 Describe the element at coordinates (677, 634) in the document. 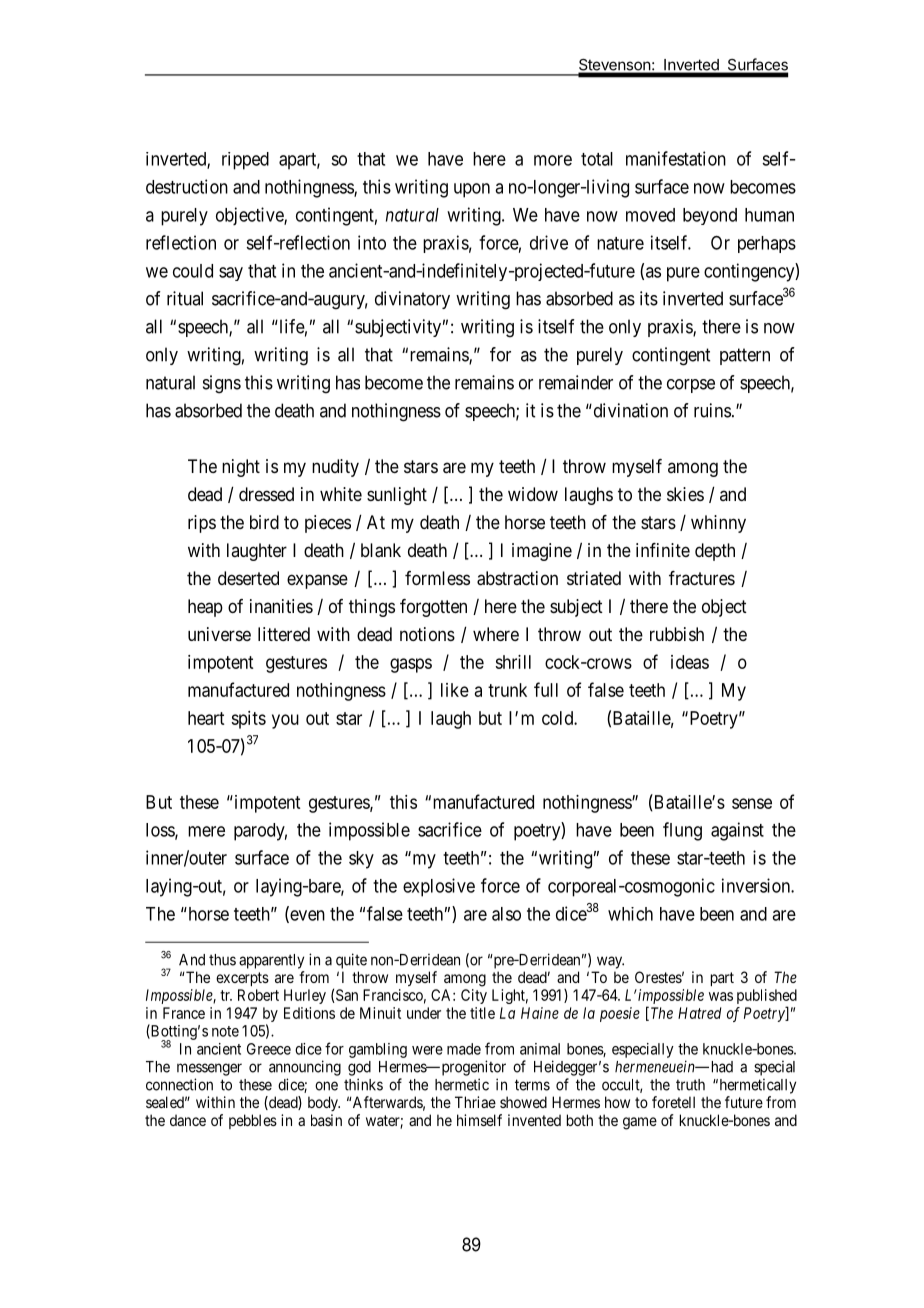

I see `rubbish` at that location.
